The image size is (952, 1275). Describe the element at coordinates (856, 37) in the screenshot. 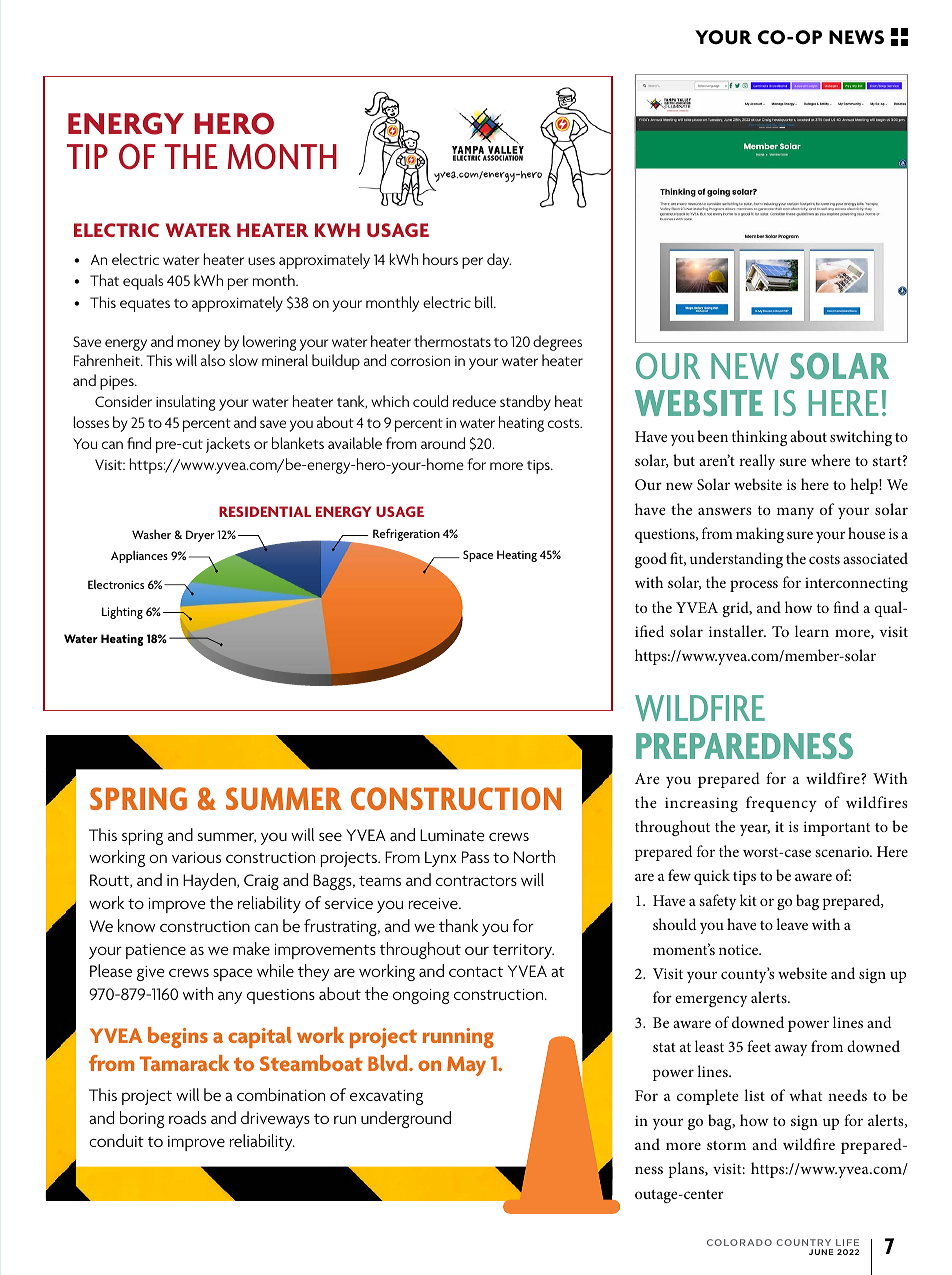

I see `NEWS` at that location.
